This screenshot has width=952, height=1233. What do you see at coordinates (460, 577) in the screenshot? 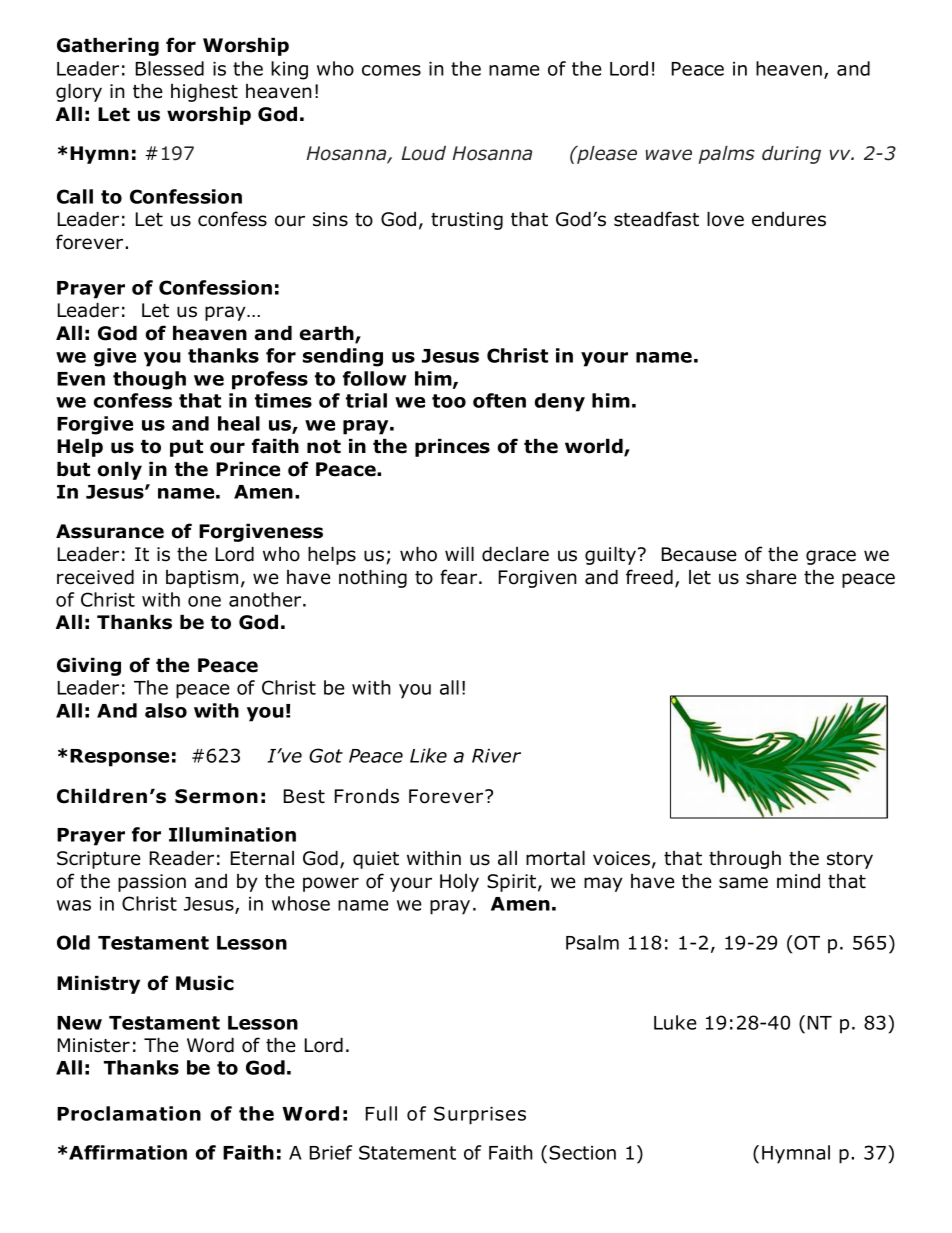
I see `fear` at bounding box center [460, 577].
